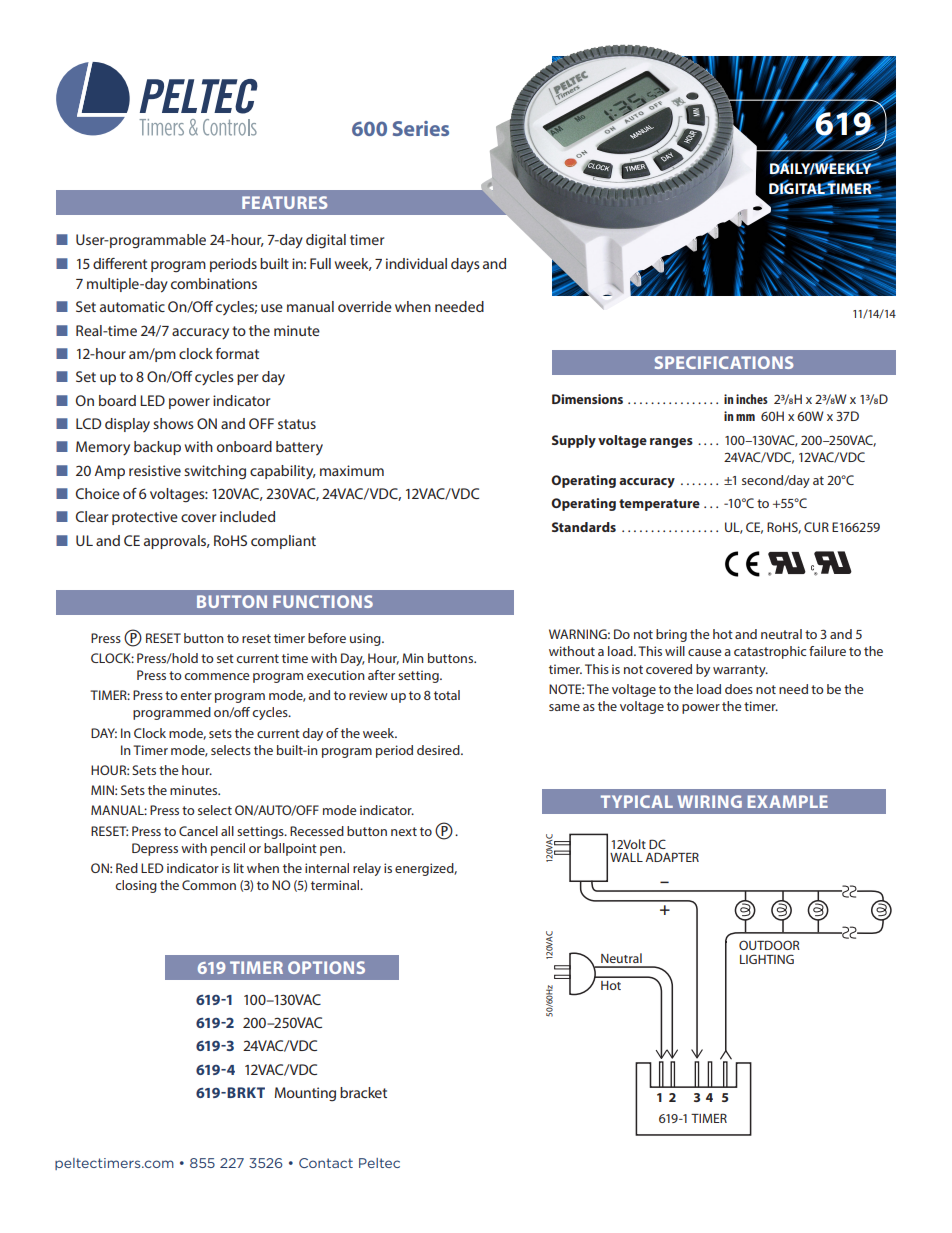 The height and width of the screenshot is (1233, 952). Describe the element at coordinates (752, 399) in the screenshot. I see `inches` at that location.
